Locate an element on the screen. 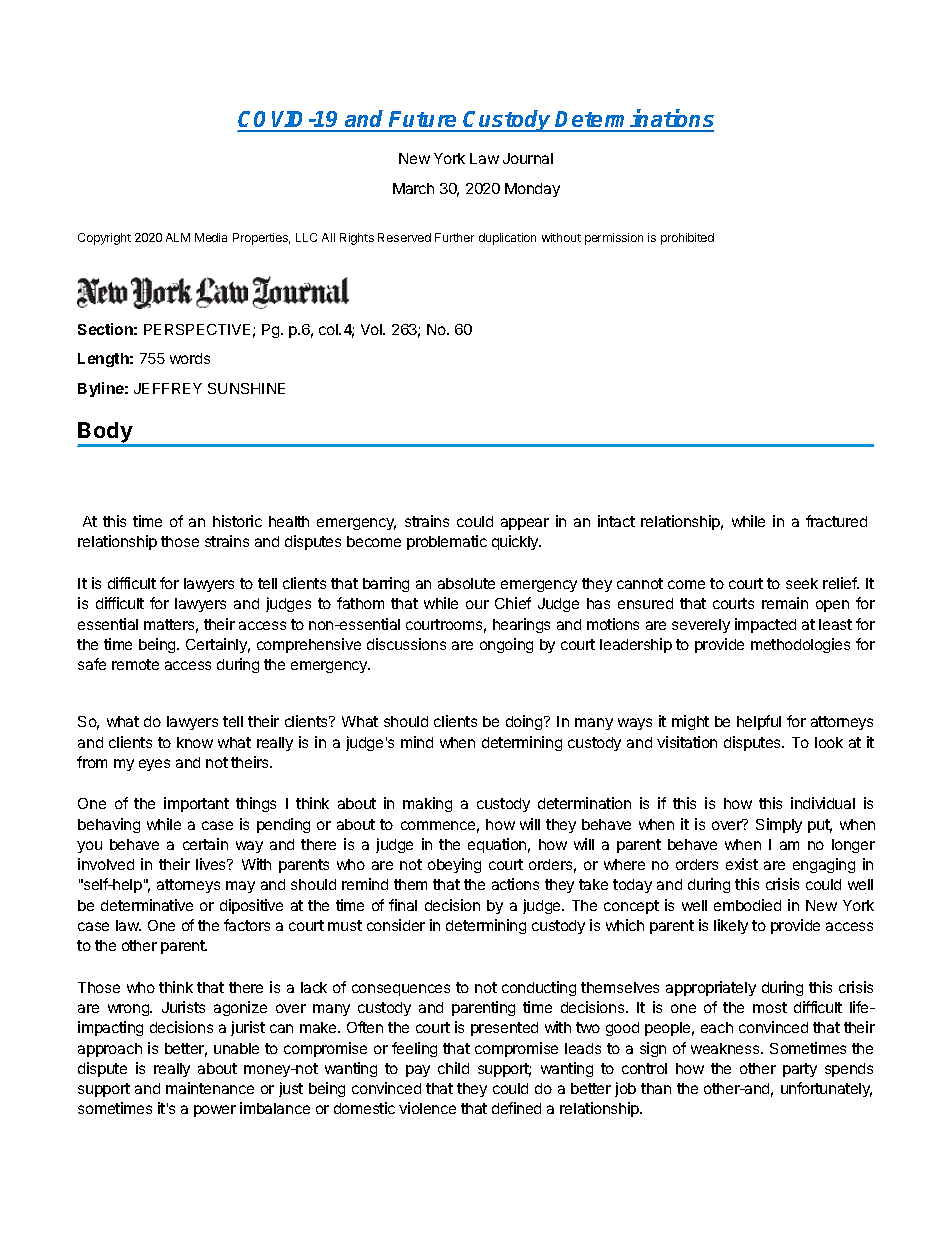 The width and height of the screenshot is (952, 1233). appear is located at coordinates (525, 524).
